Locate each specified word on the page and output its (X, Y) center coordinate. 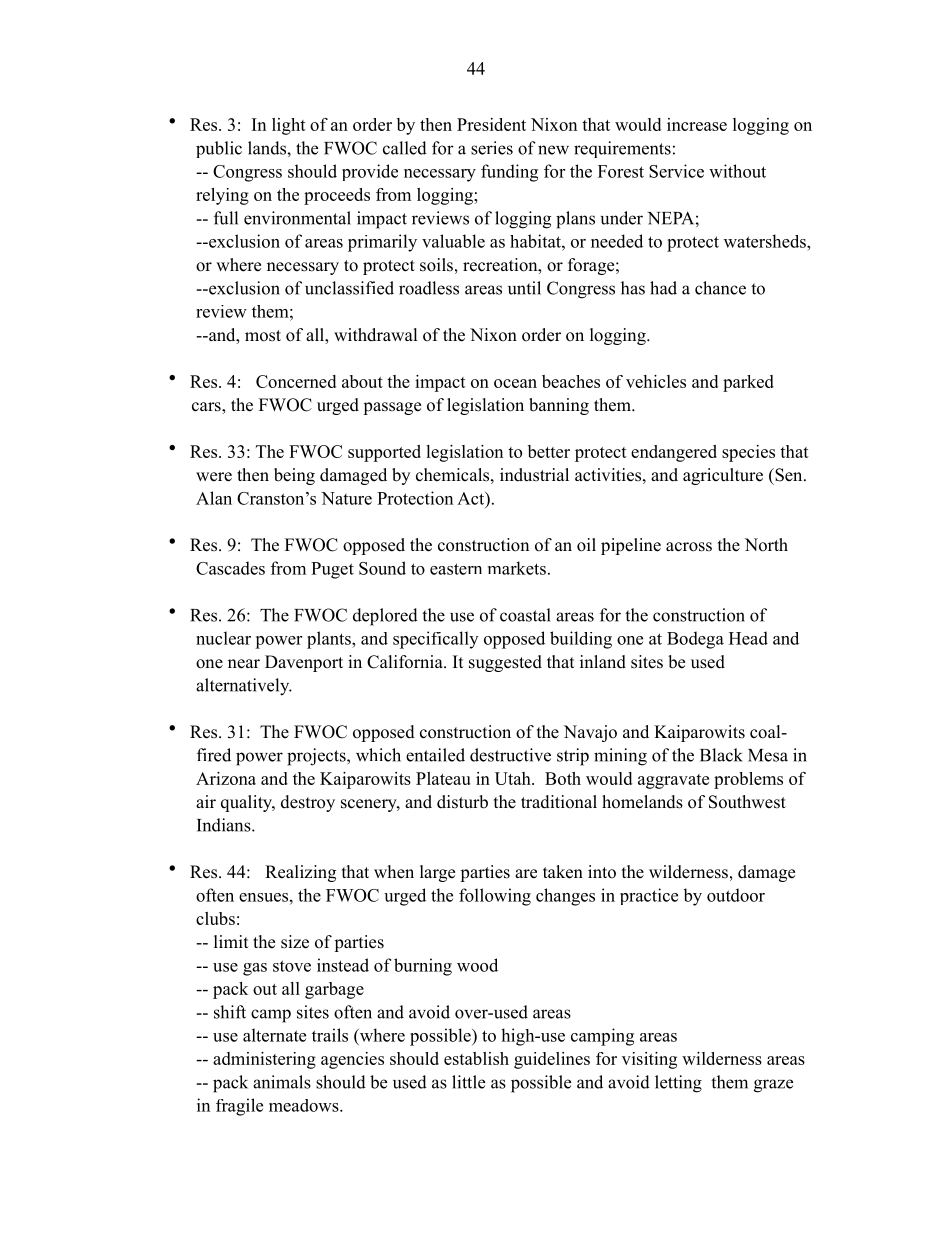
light (289, 126)
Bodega (695, 640)
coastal (525, 615)
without (737, 171)
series (492, 148)
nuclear (223, 638)
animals (282, 1082)
